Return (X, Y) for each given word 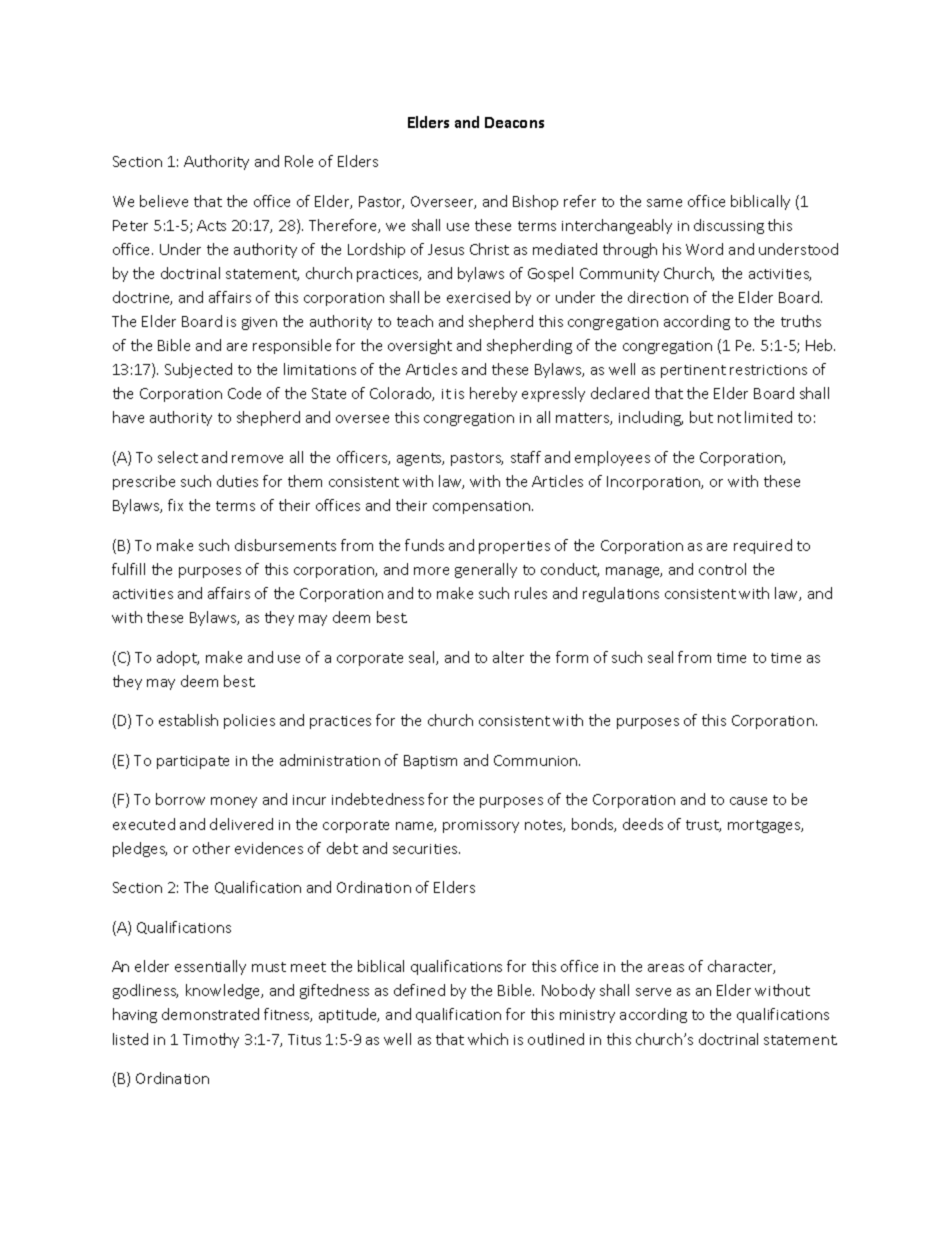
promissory (481, 826)
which (488, 1039)
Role (299, 161)
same (664, 203)
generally (486, 570)
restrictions (768, 370)
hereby (493, 394)
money (234, 802)
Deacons (514, 122)
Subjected (198, 370)
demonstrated (210, 1014)
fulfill (128, 569)
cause (748, 801)
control (722, 569)
